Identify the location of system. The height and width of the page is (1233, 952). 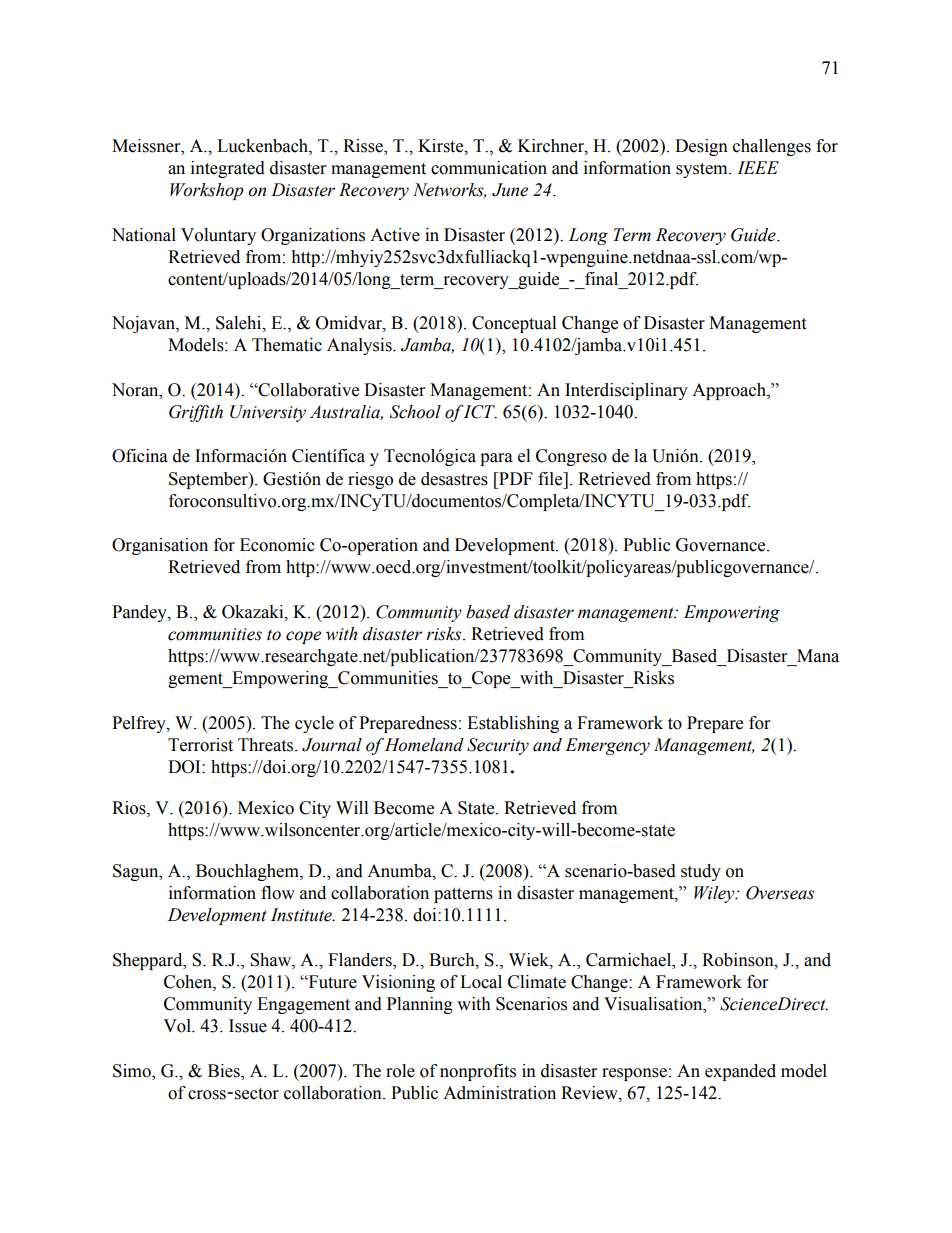
(703, 170).
